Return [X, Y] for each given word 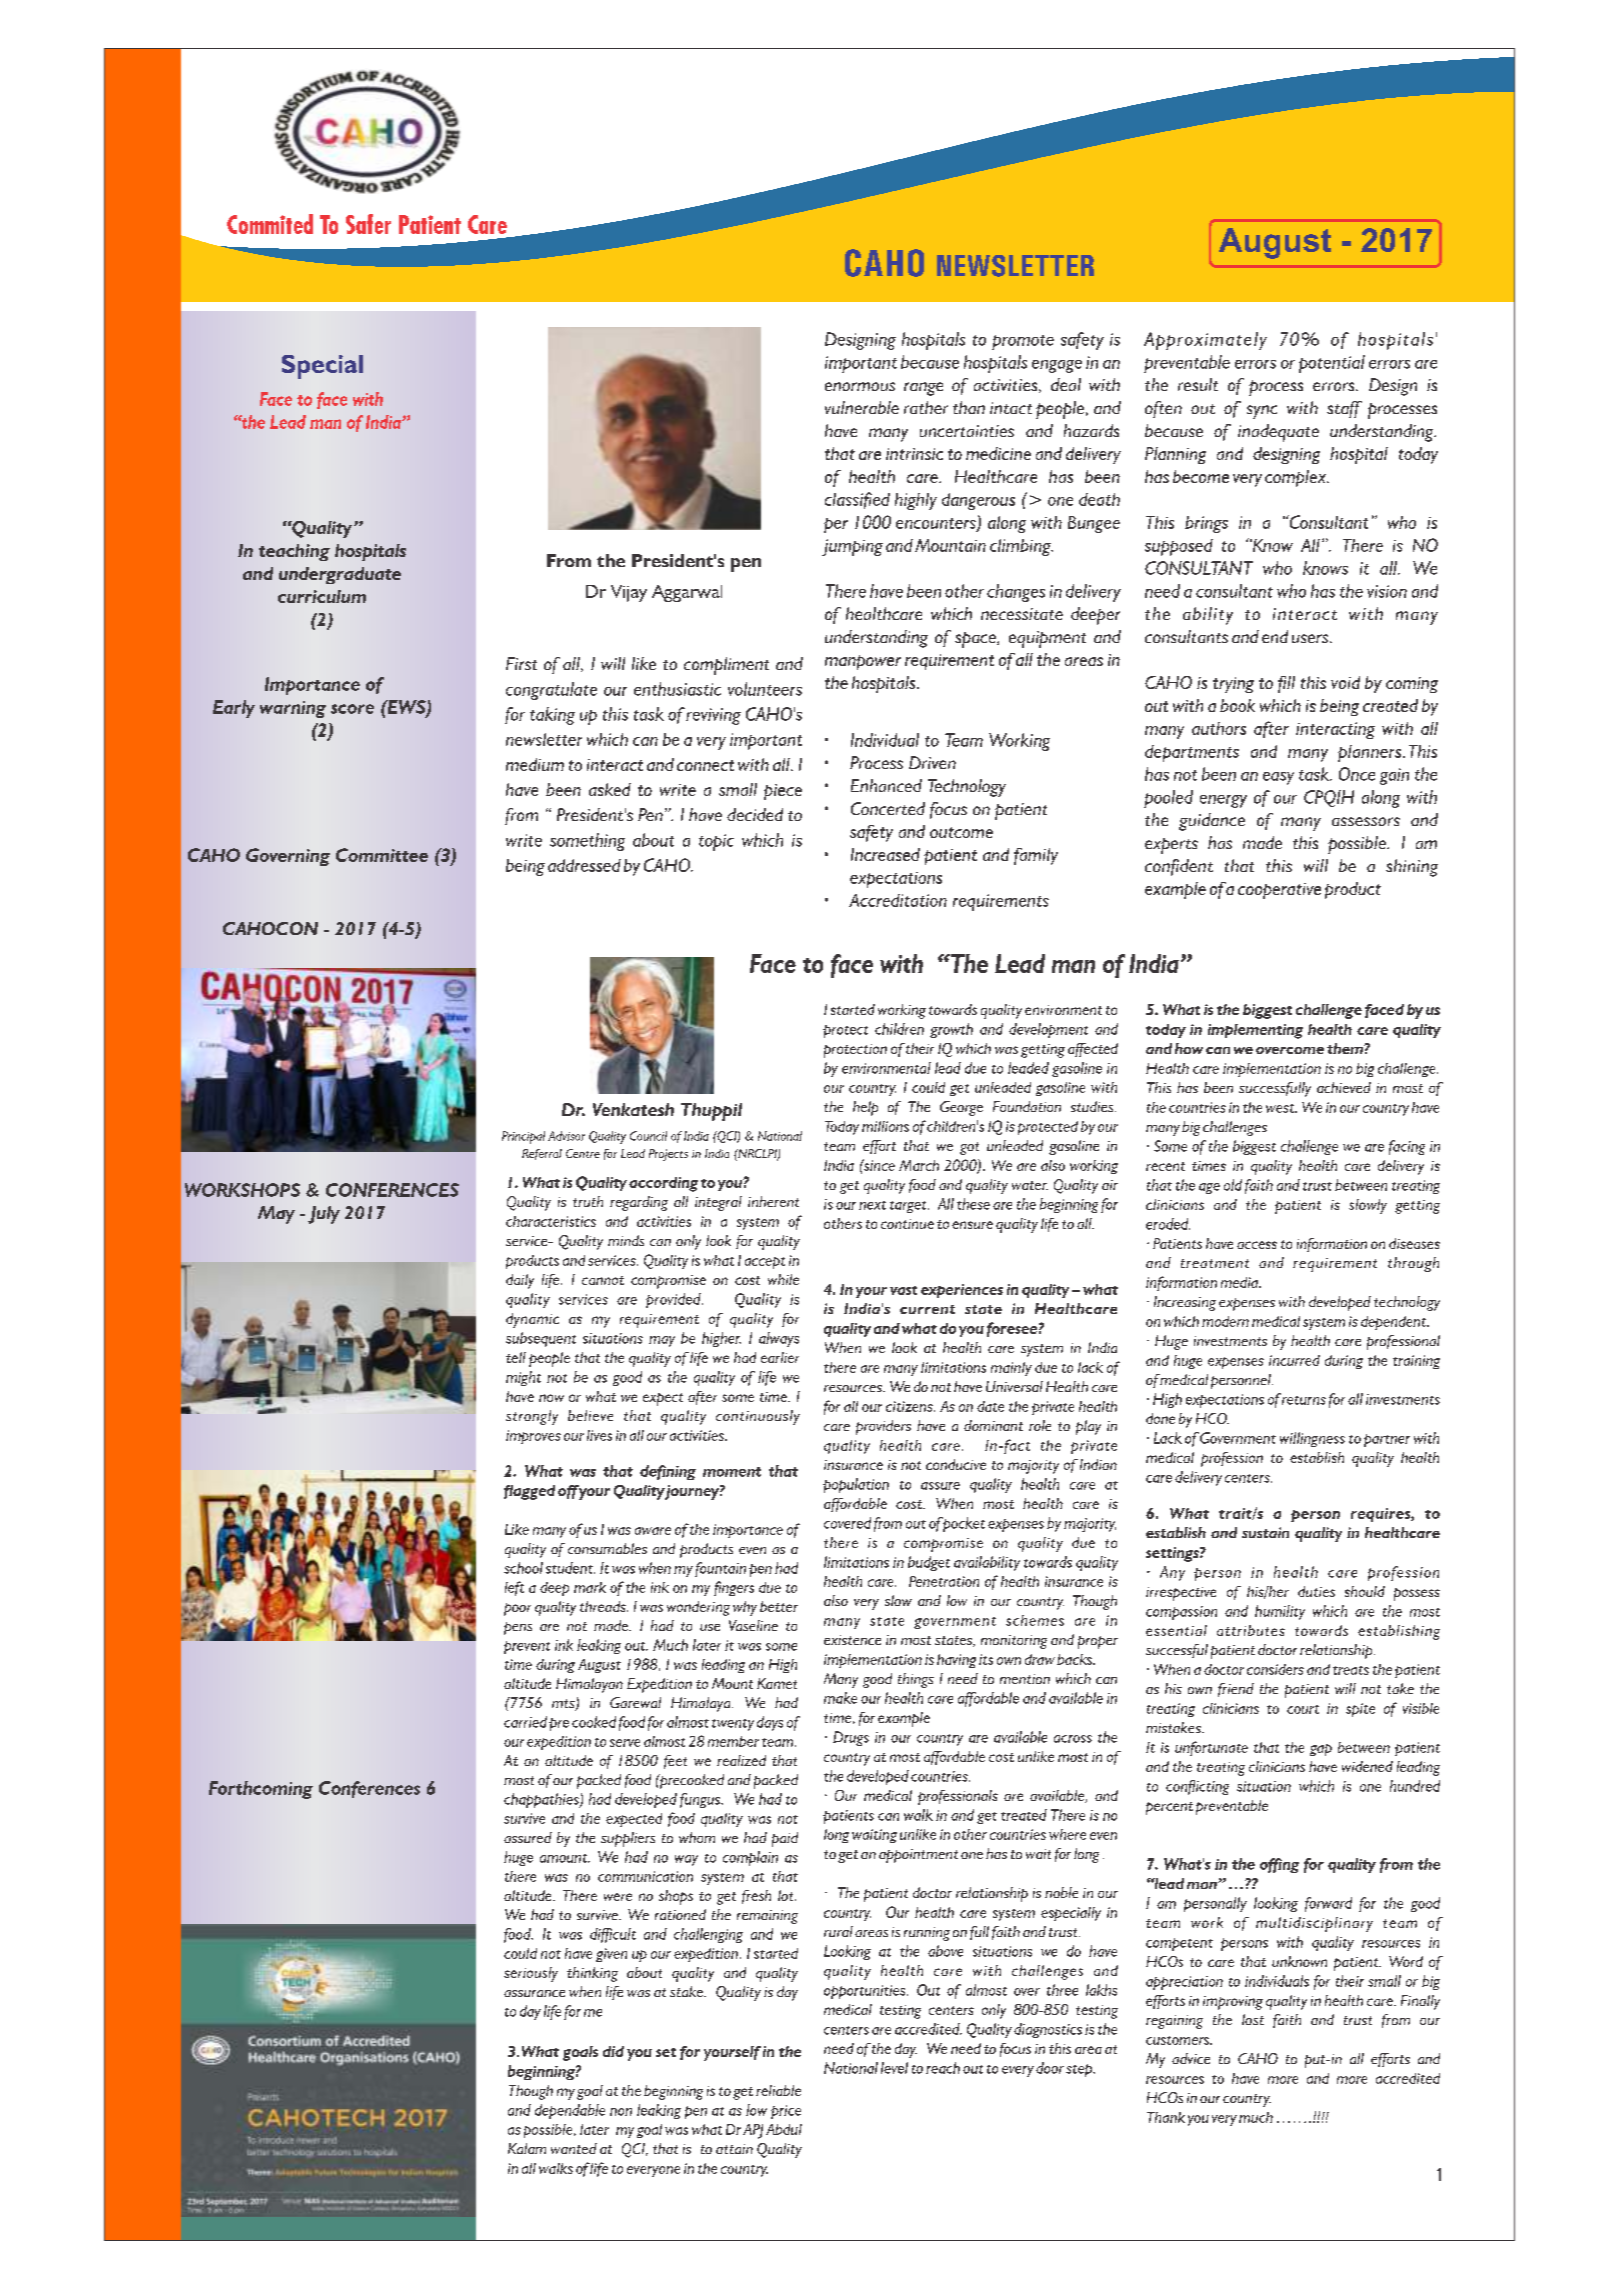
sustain [1265, 1532]
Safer [368, 224]
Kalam [527, 2148]
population [856, 1485]
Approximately [1205, 341]
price [786, 2112]
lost [1253, 2019]
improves [533, 1437]
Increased [885, 854]
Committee [382, 855]
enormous [860, 386]
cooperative [1279, 891]
